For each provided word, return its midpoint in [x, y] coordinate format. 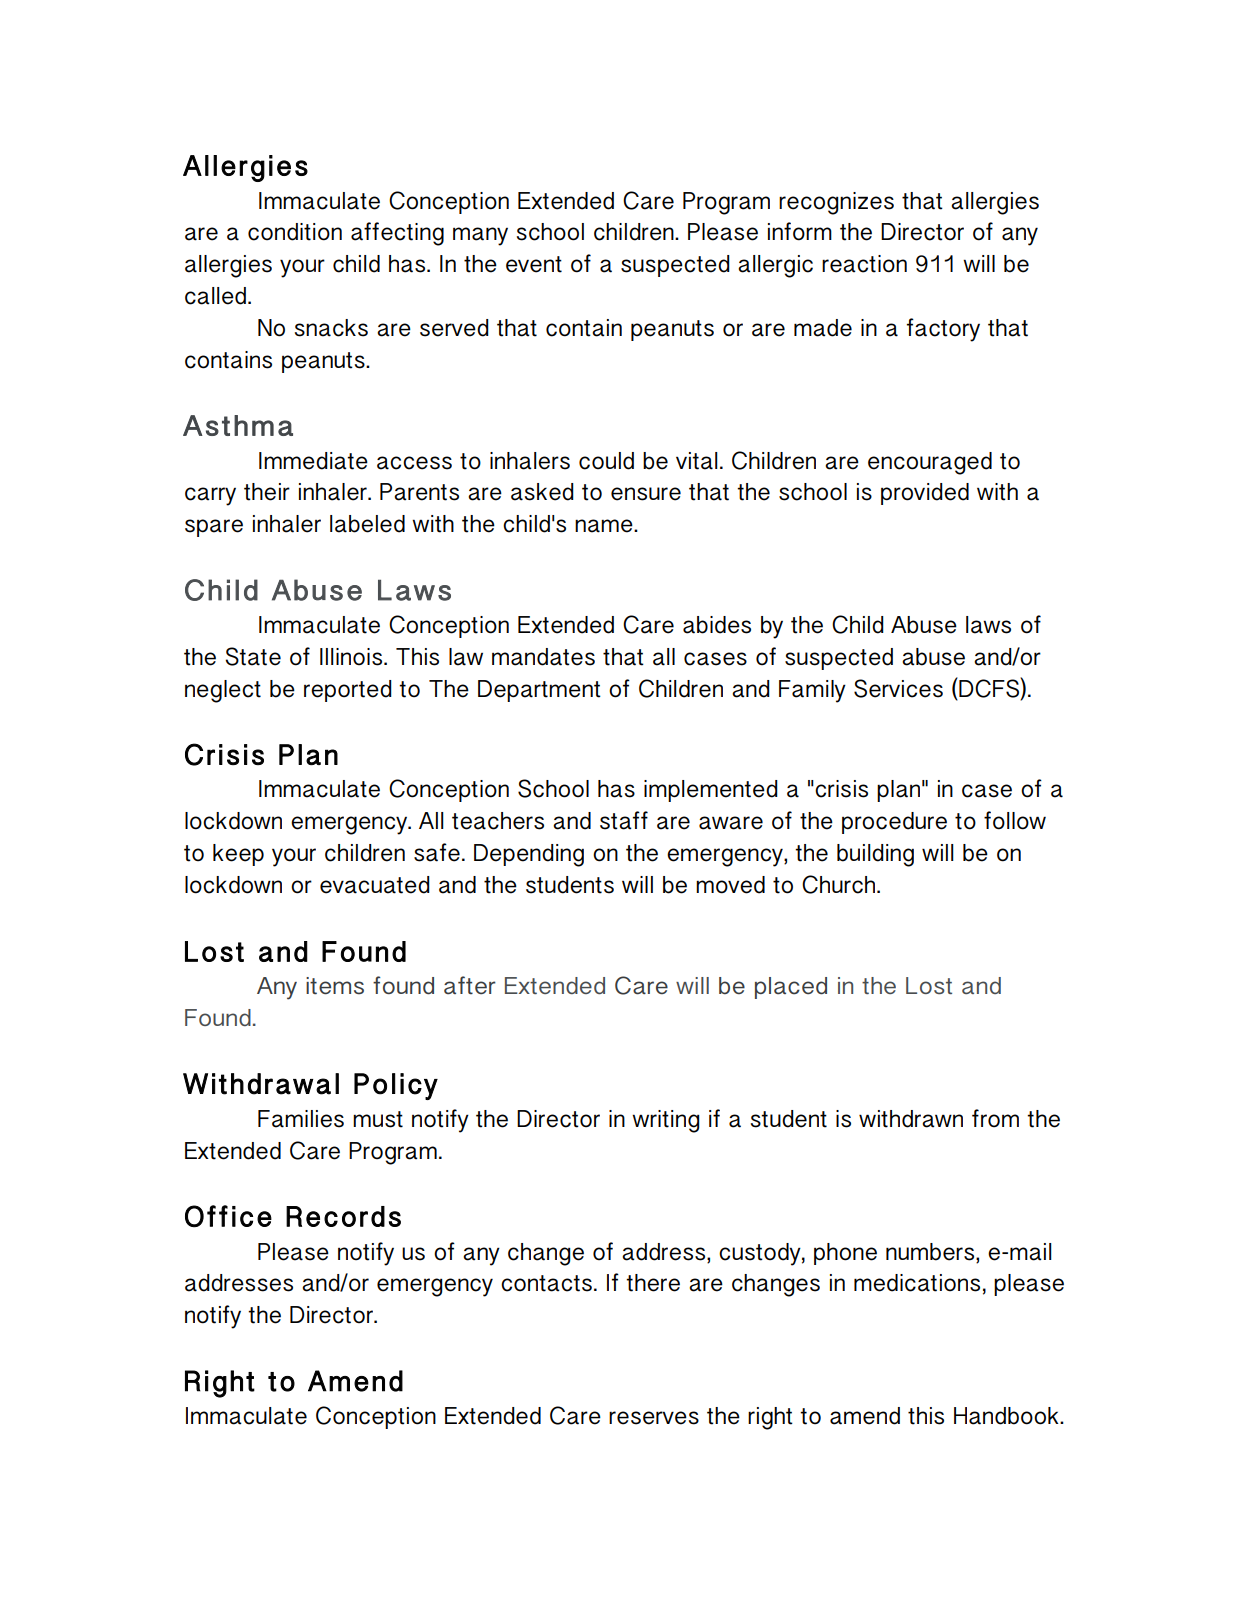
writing [666, 1121]
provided [925, 494]
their [267, 492]
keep [238, 855]
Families [301, 1119]
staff [624, 820]
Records [343, 1216]
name [605, 526]
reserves [654, 1418]
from [995, 1118]
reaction [864, 264]
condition [295, 232]
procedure [894, 823]
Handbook [1007, 1416]
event [534, 264]
